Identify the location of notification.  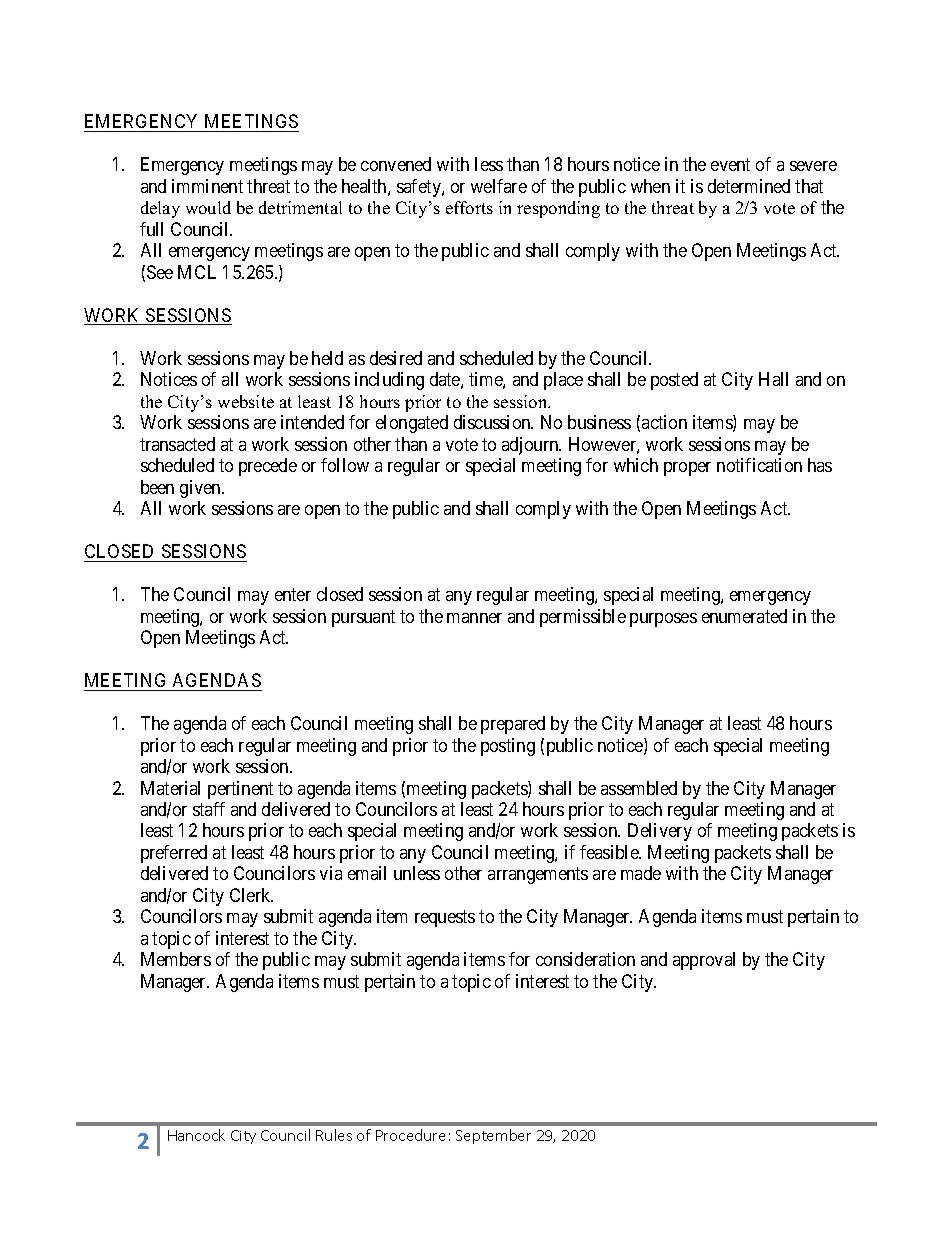
(759, 465).
